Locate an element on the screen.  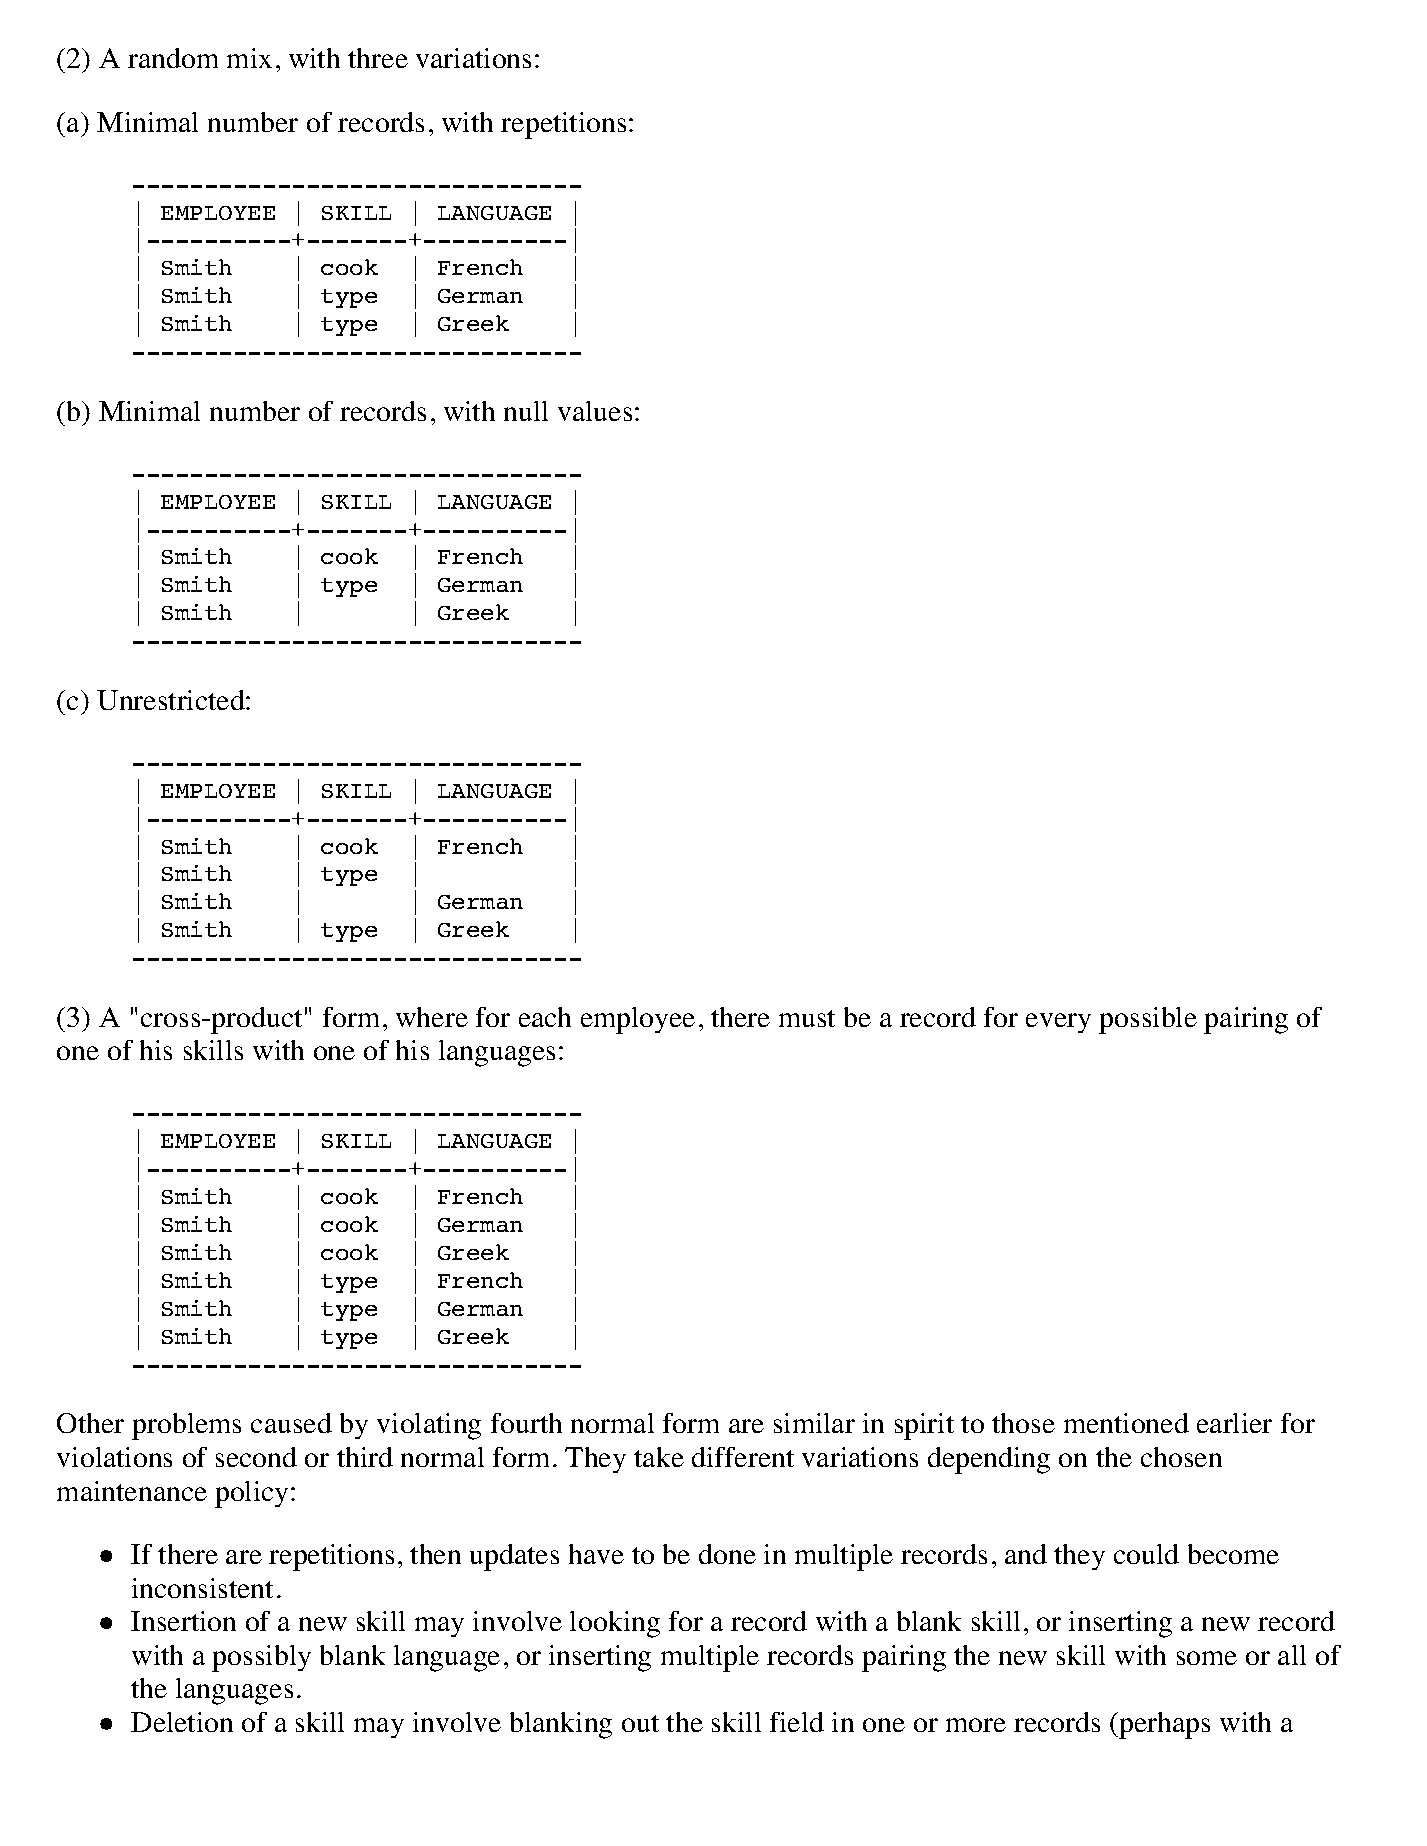
three is located at coordinates (378, 58).
